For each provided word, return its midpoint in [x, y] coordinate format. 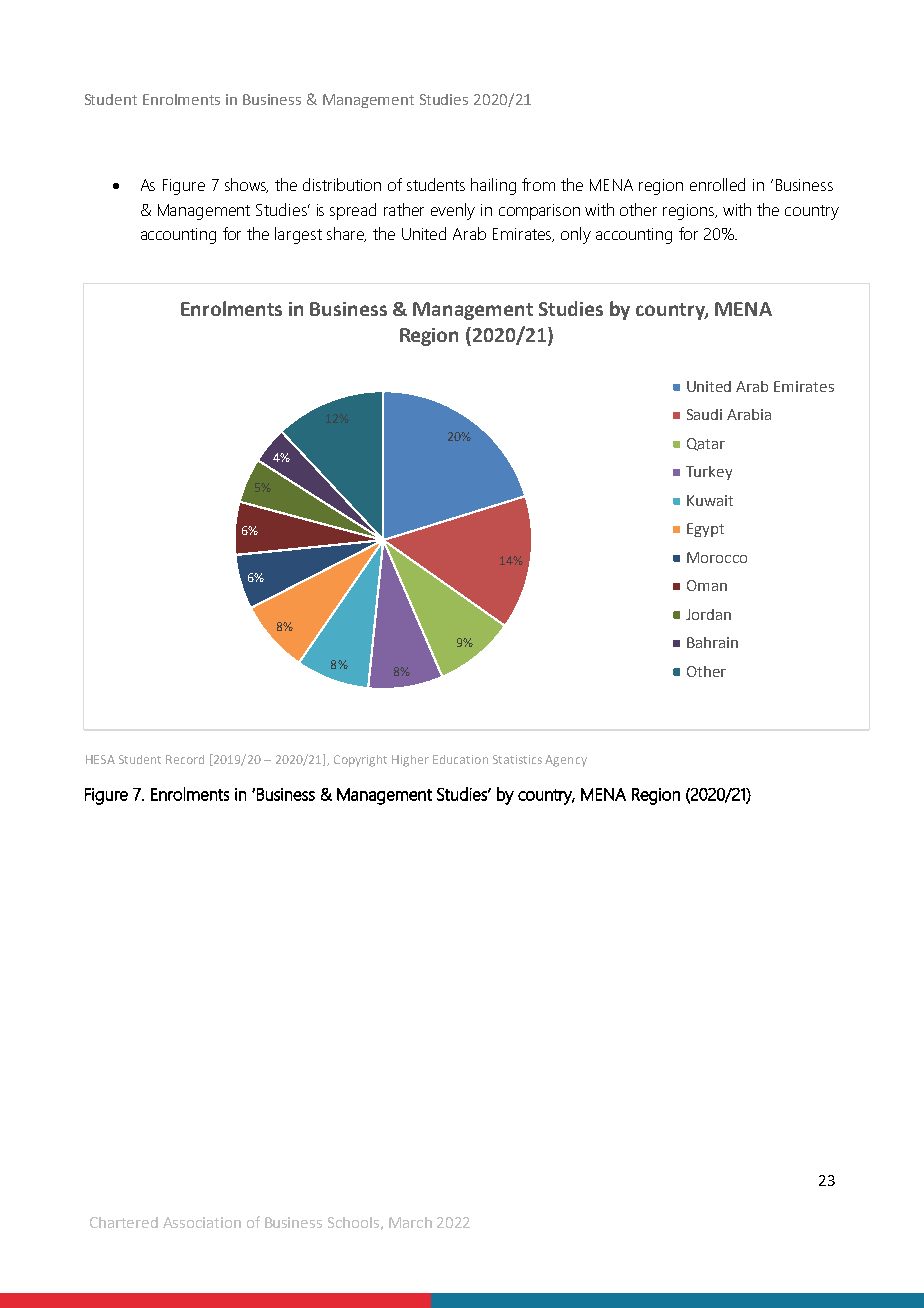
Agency [566, 761]
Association [202, 1222]
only [576, 235]
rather [404, 209]
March [410, 1222]
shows [246, 185]
